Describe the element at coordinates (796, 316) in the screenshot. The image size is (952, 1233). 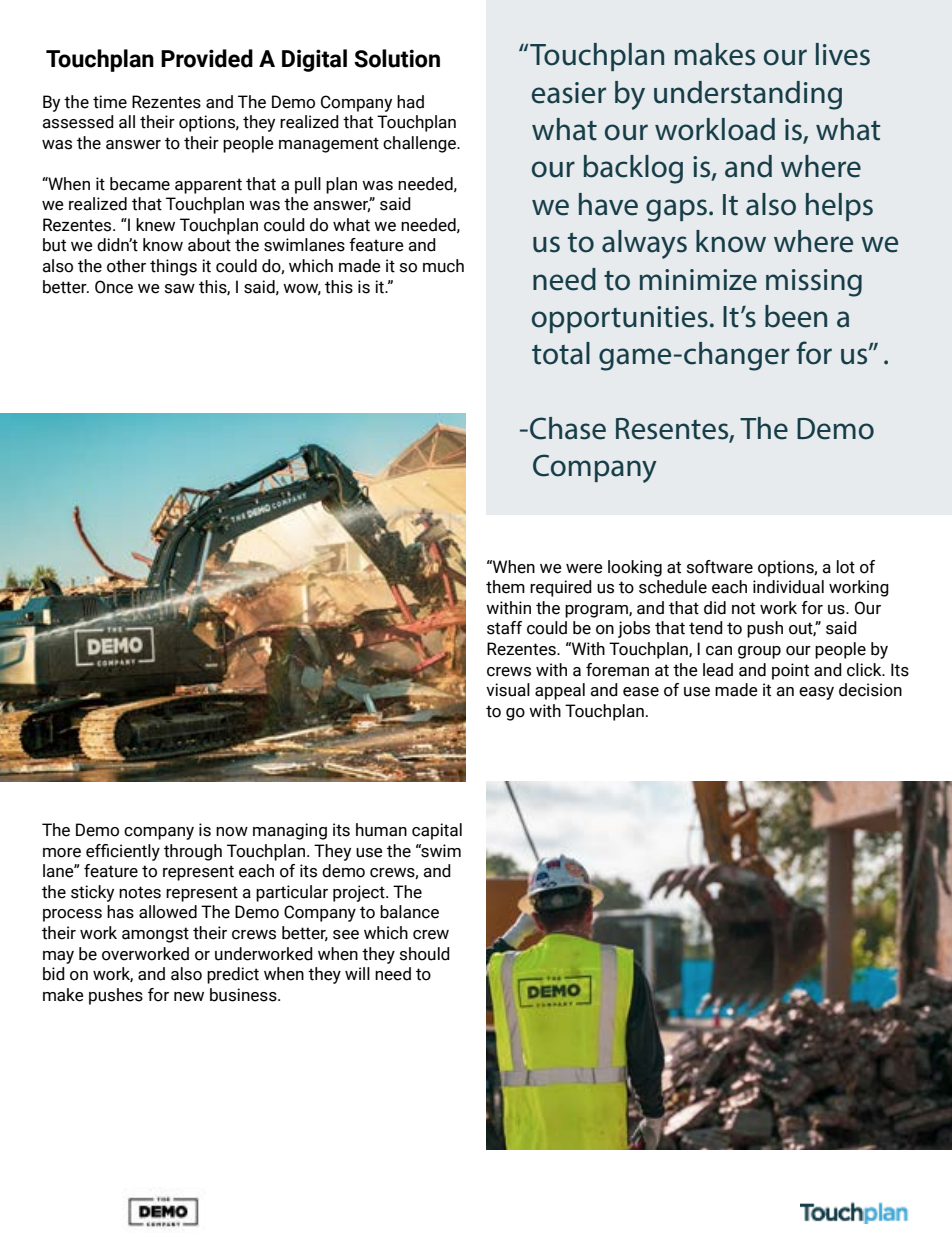
I see `been` at that location.
